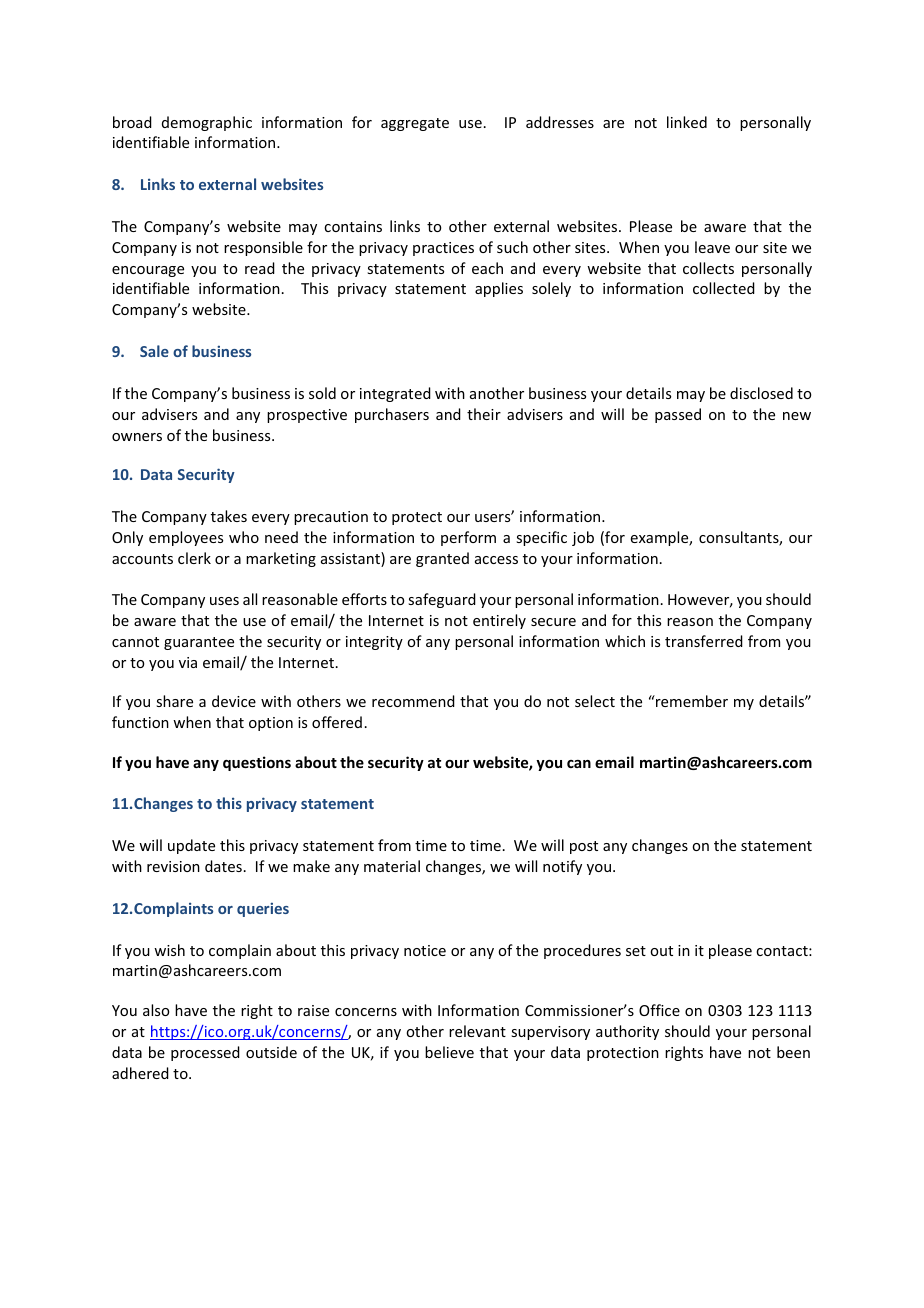  Describe the element at coordinates (687, 122) in the screenshot. I see `linked` at that location.
